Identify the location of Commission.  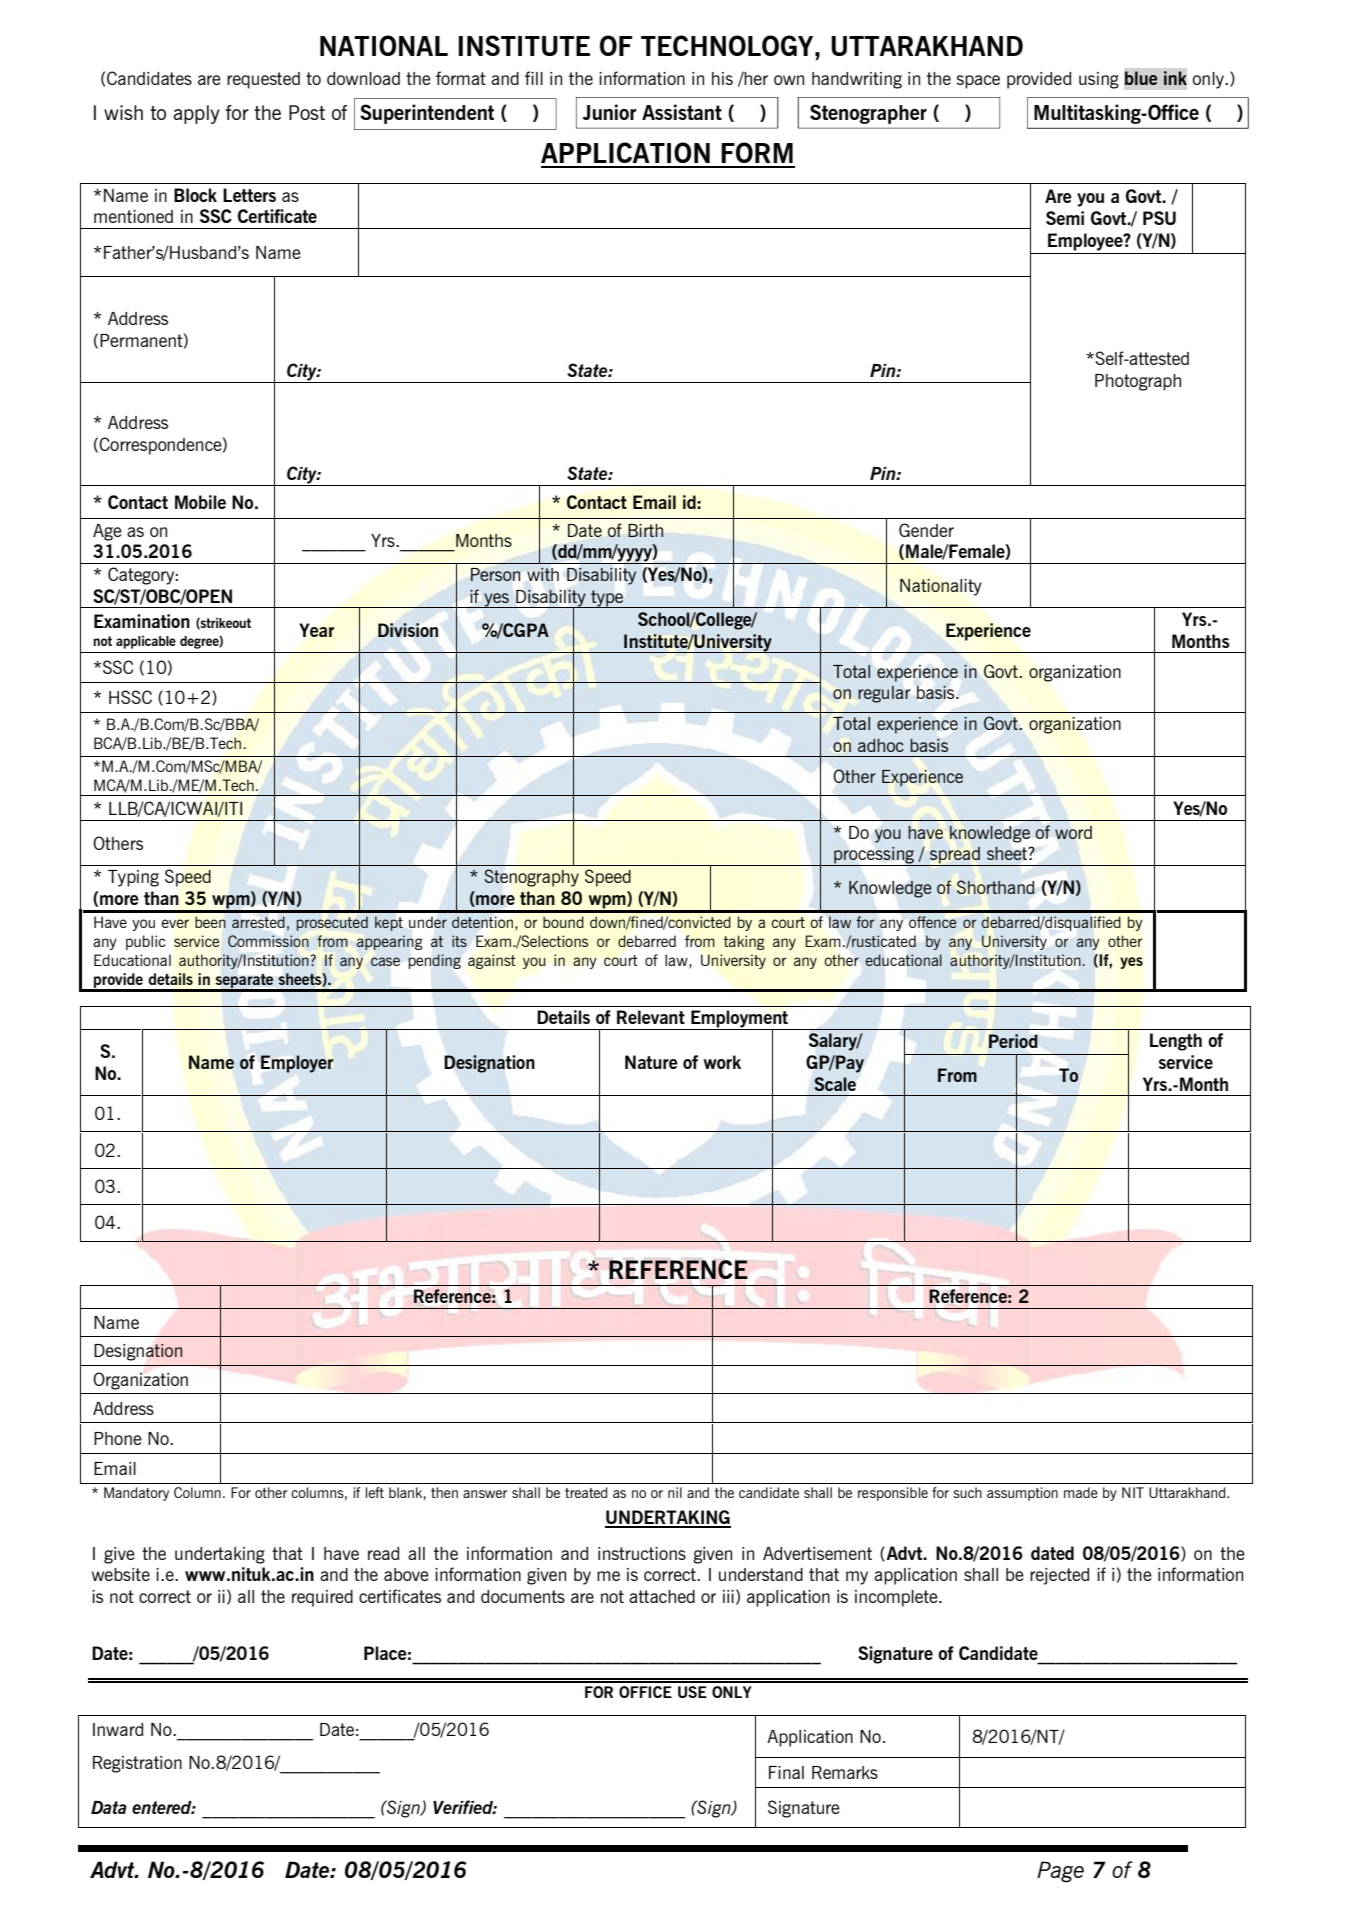
(268, 941).
